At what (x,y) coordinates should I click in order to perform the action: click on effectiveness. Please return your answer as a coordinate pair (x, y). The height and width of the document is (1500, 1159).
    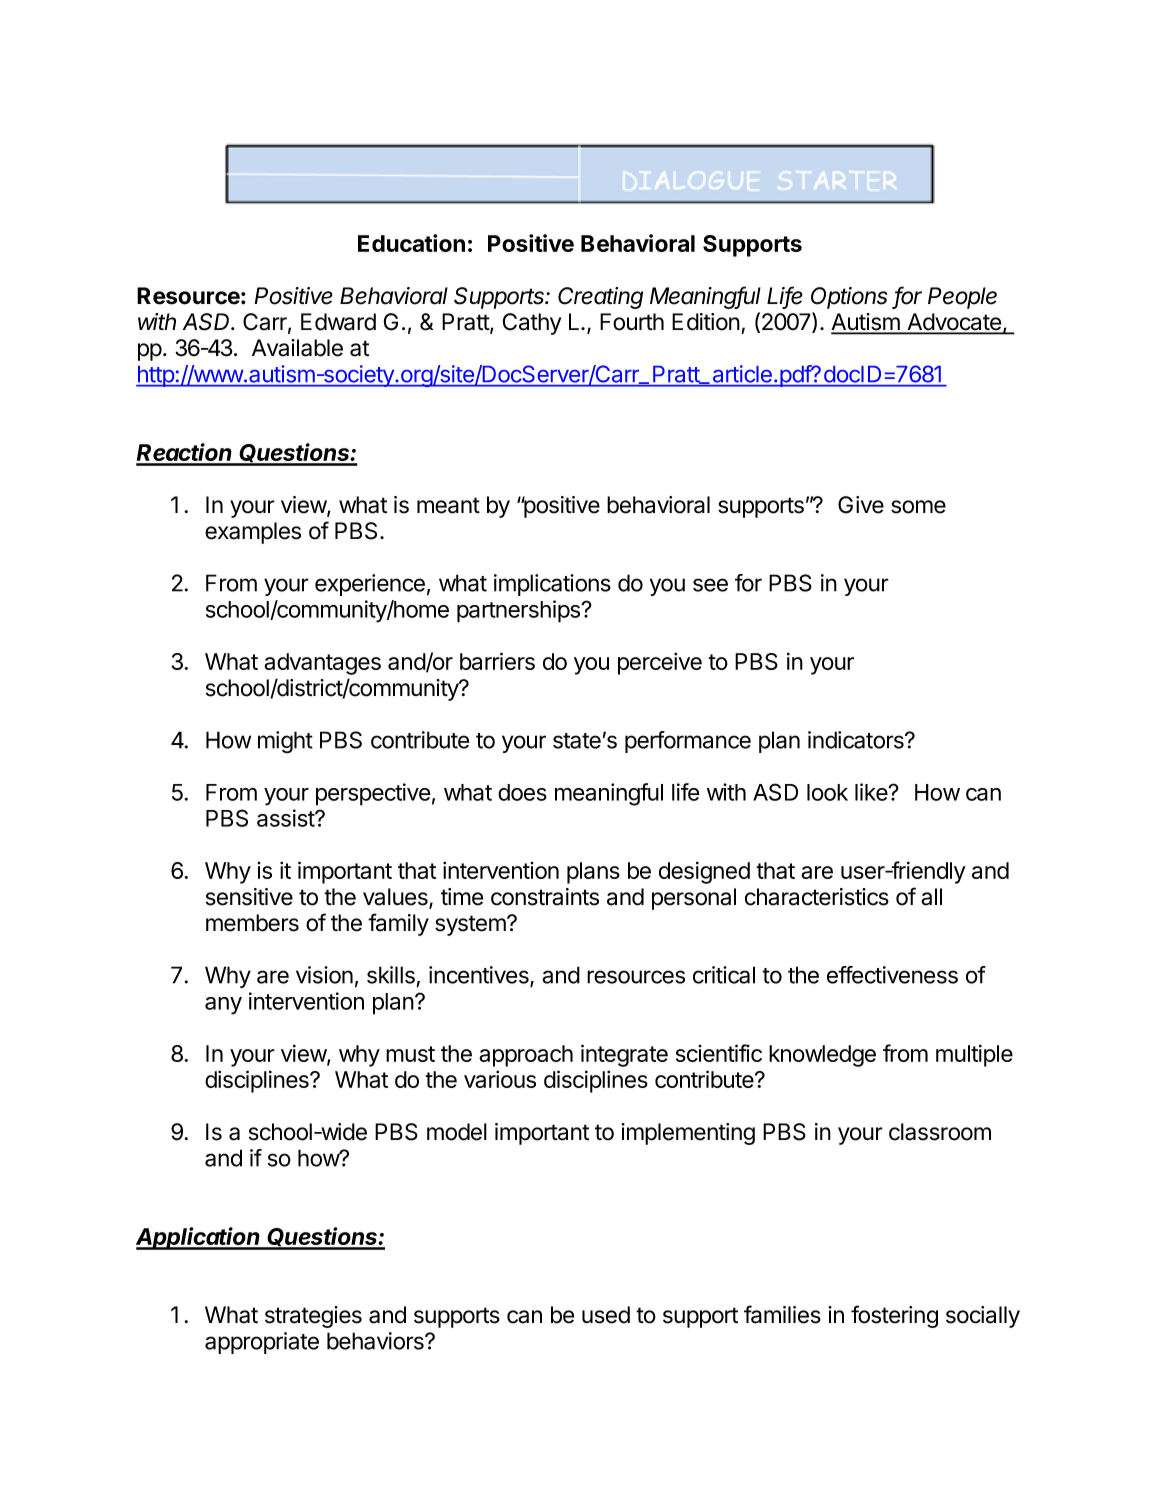
    Looking at the image, I should click on (892, 975).
